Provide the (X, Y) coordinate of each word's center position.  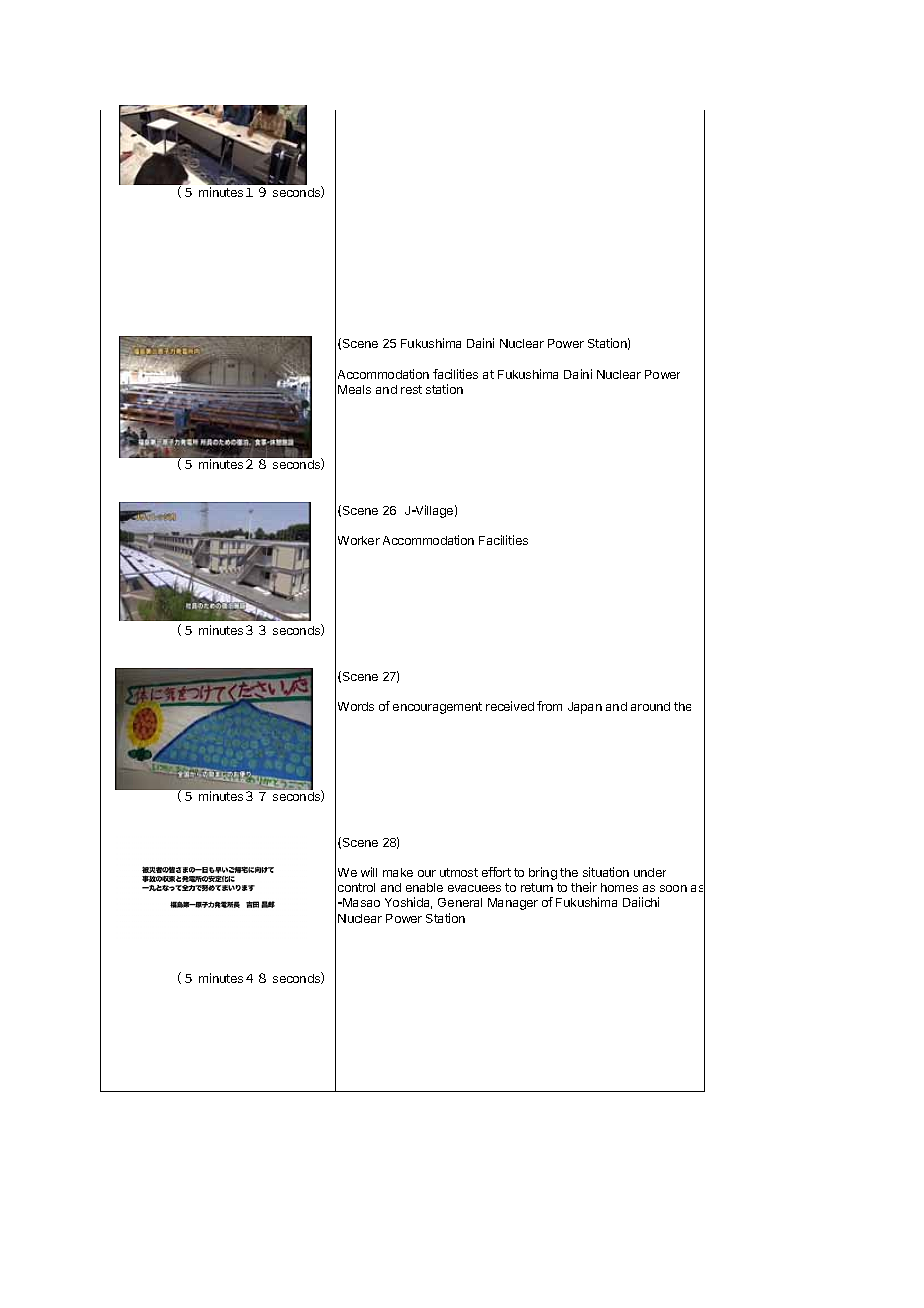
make (398, 872)
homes (619, 887)
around (650, 706)
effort (496, 872)
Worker (359, 540)
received (510, 706)
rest (411, 389)
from (549, 706)
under (650, 872)
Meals (354, 389)
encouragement (437, 708)
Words (356, 706)
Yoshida (408, 903)
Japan (585, 708)
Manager (513, 904)
